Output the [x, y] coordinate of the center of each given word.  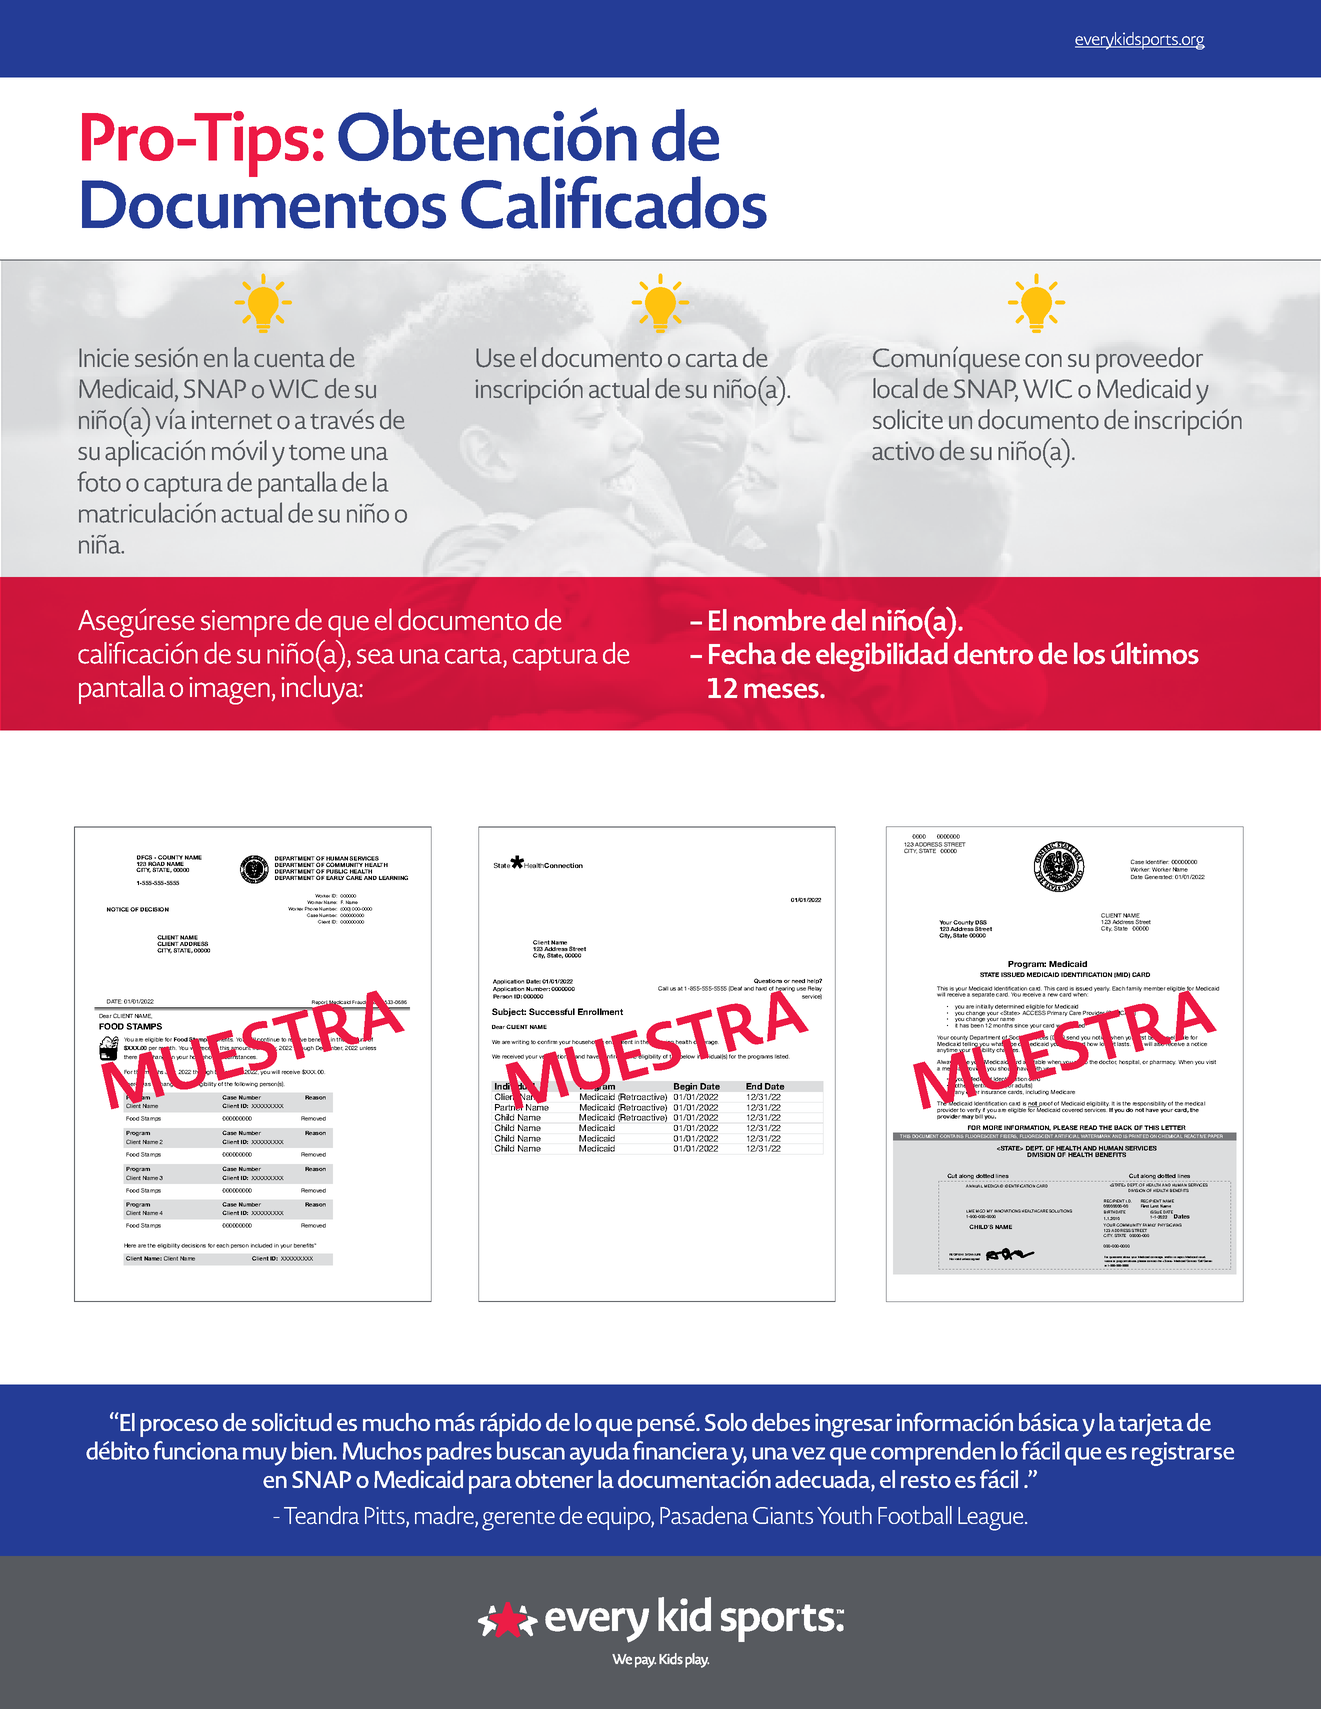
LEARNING [393, 877]
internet [231, 420]
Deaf [735, 989]
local [895, 388]
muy [265, 1456]
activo [903, 451]
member [1155, 988]
